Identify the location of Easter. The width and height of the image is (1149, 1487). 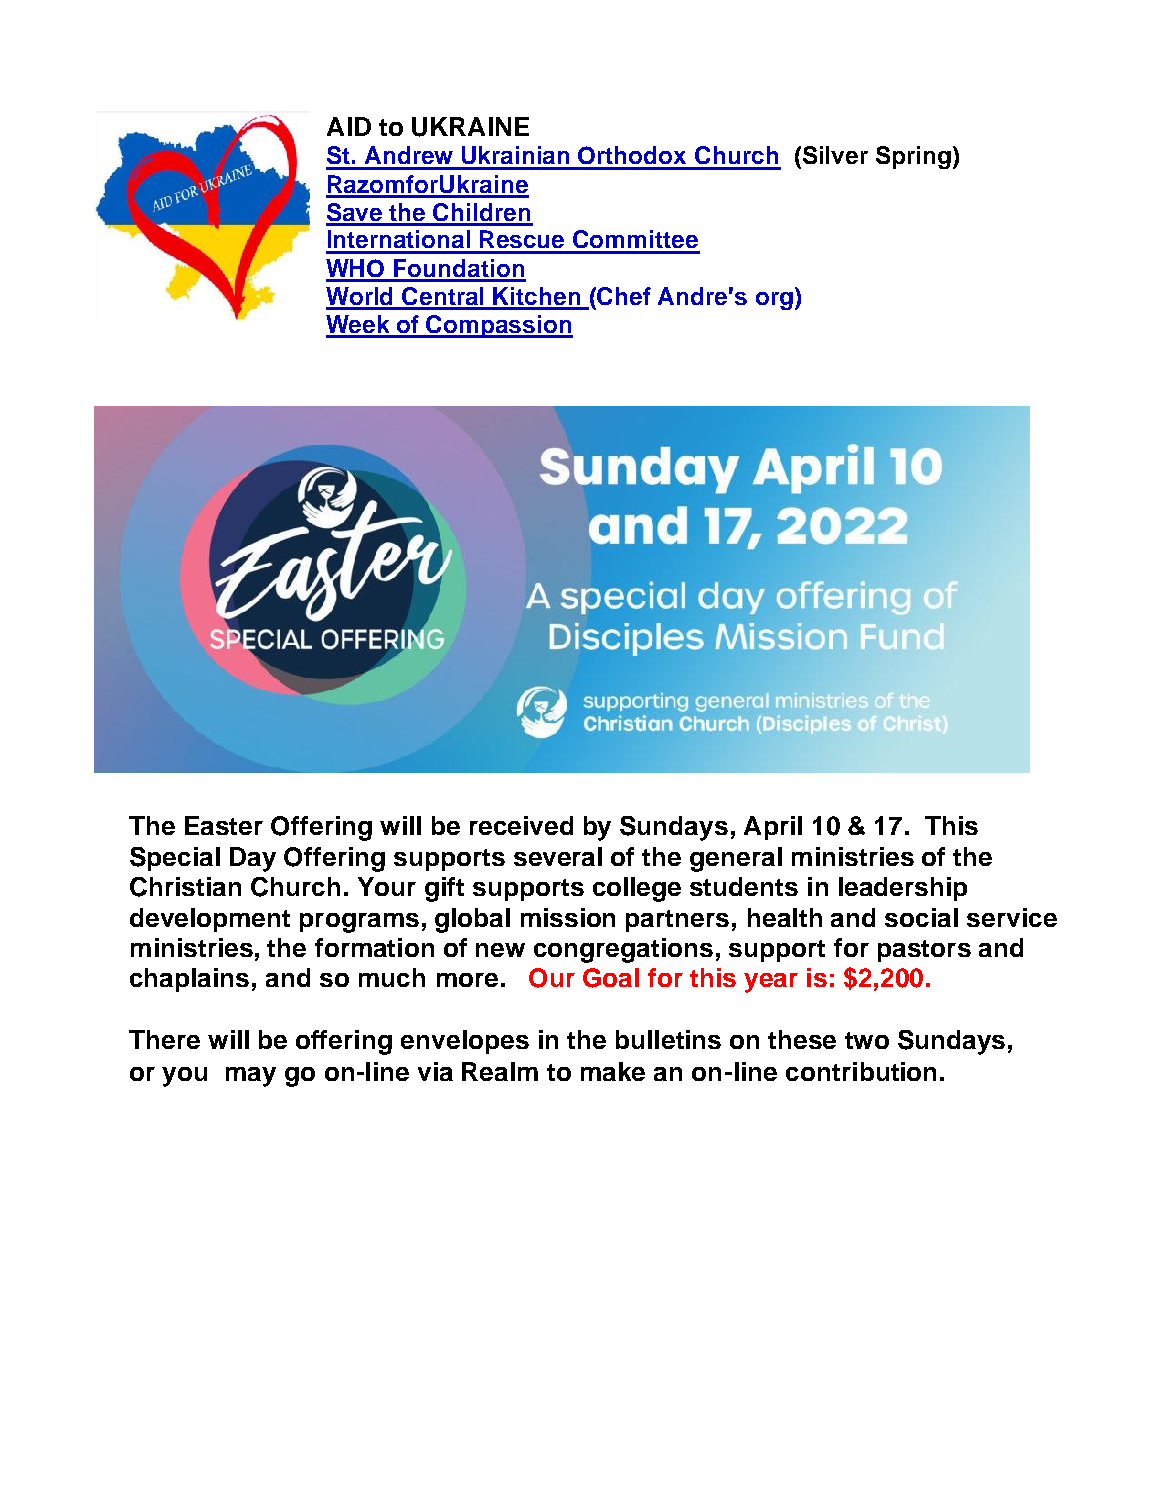
(224, 825).
